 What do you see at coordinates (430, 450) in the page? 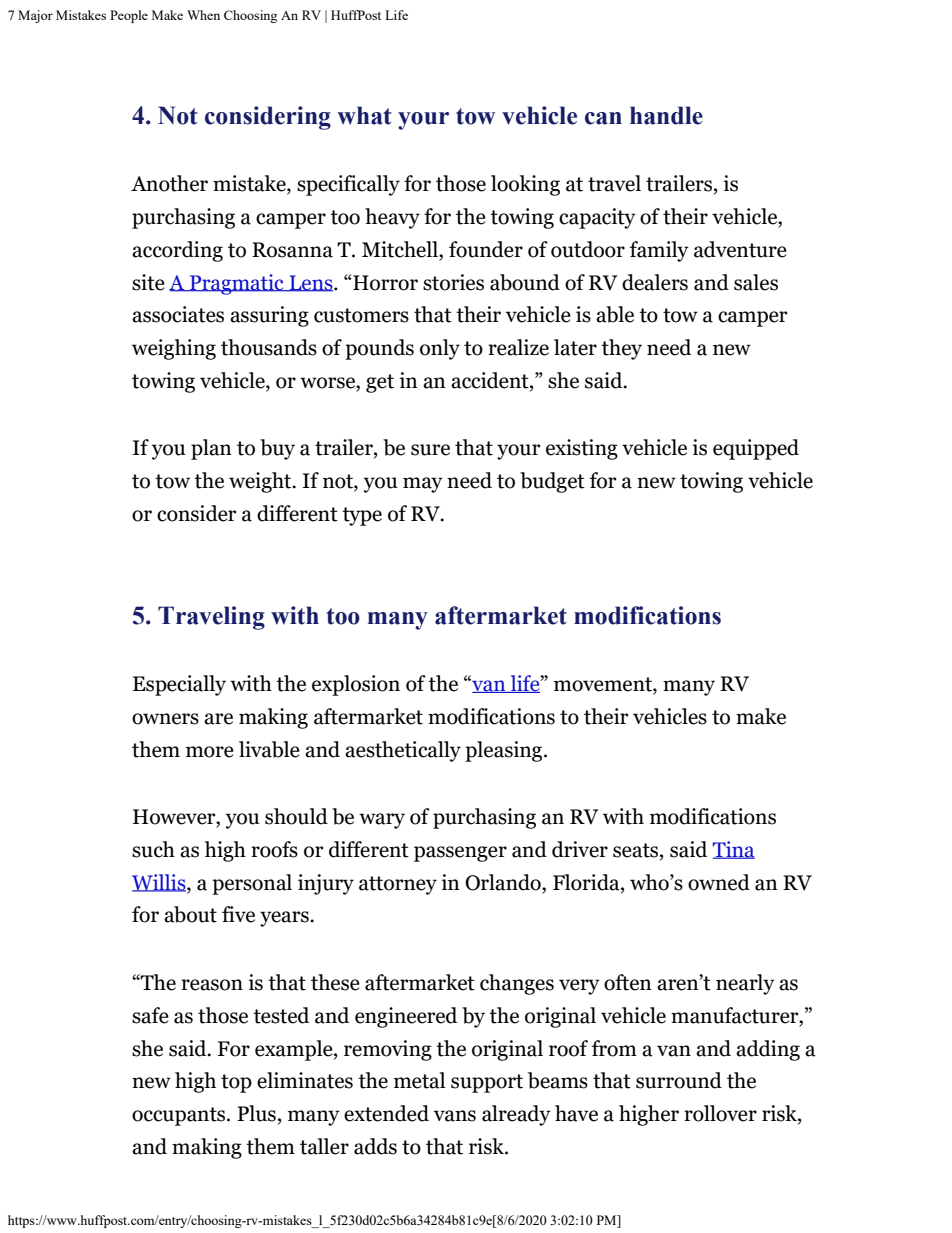
I see `sure` at bounding box center [430, 450].
